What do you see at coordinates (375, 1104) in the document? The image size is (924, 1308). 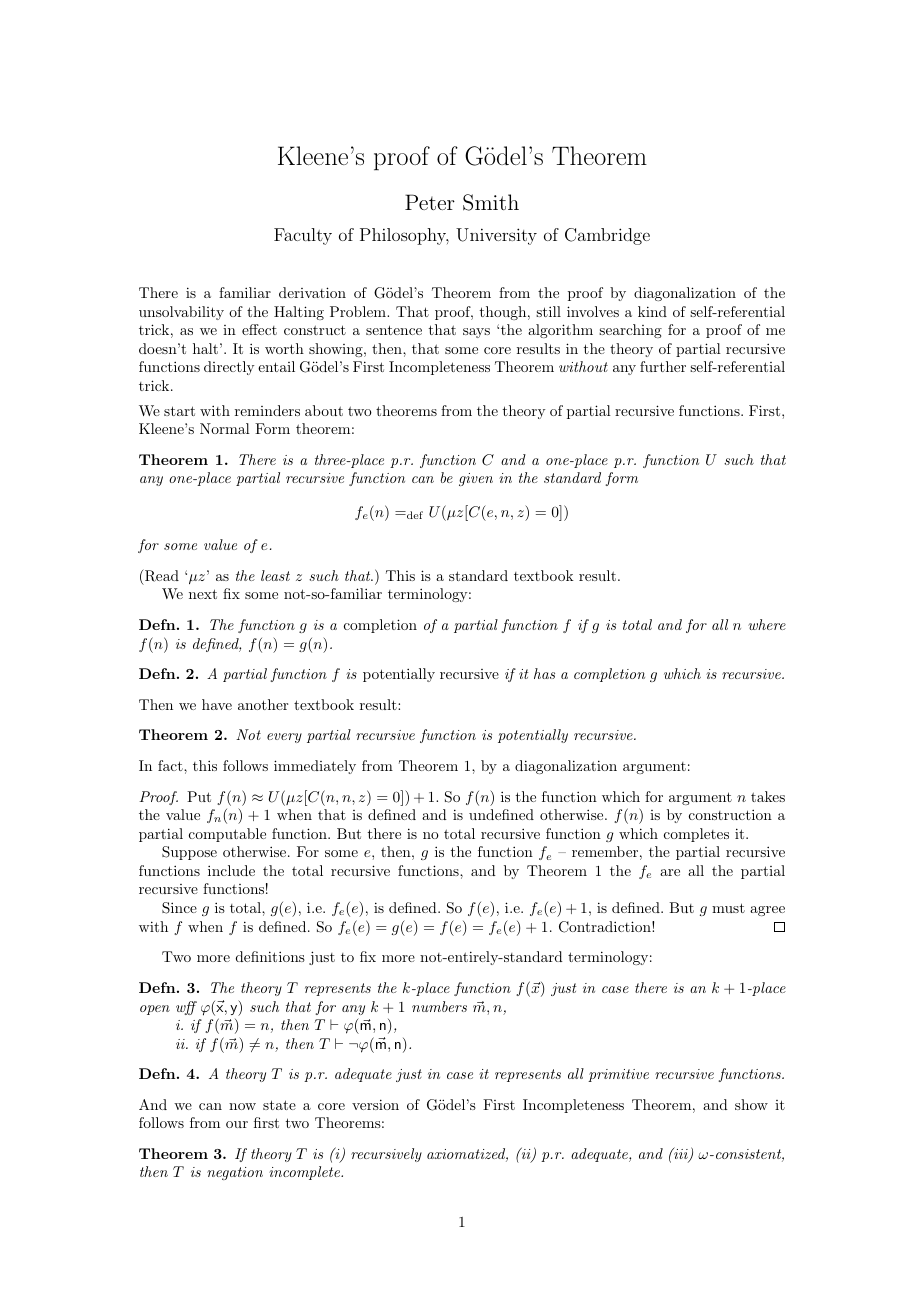 I see `version` at bounding box center [375, 1104].
